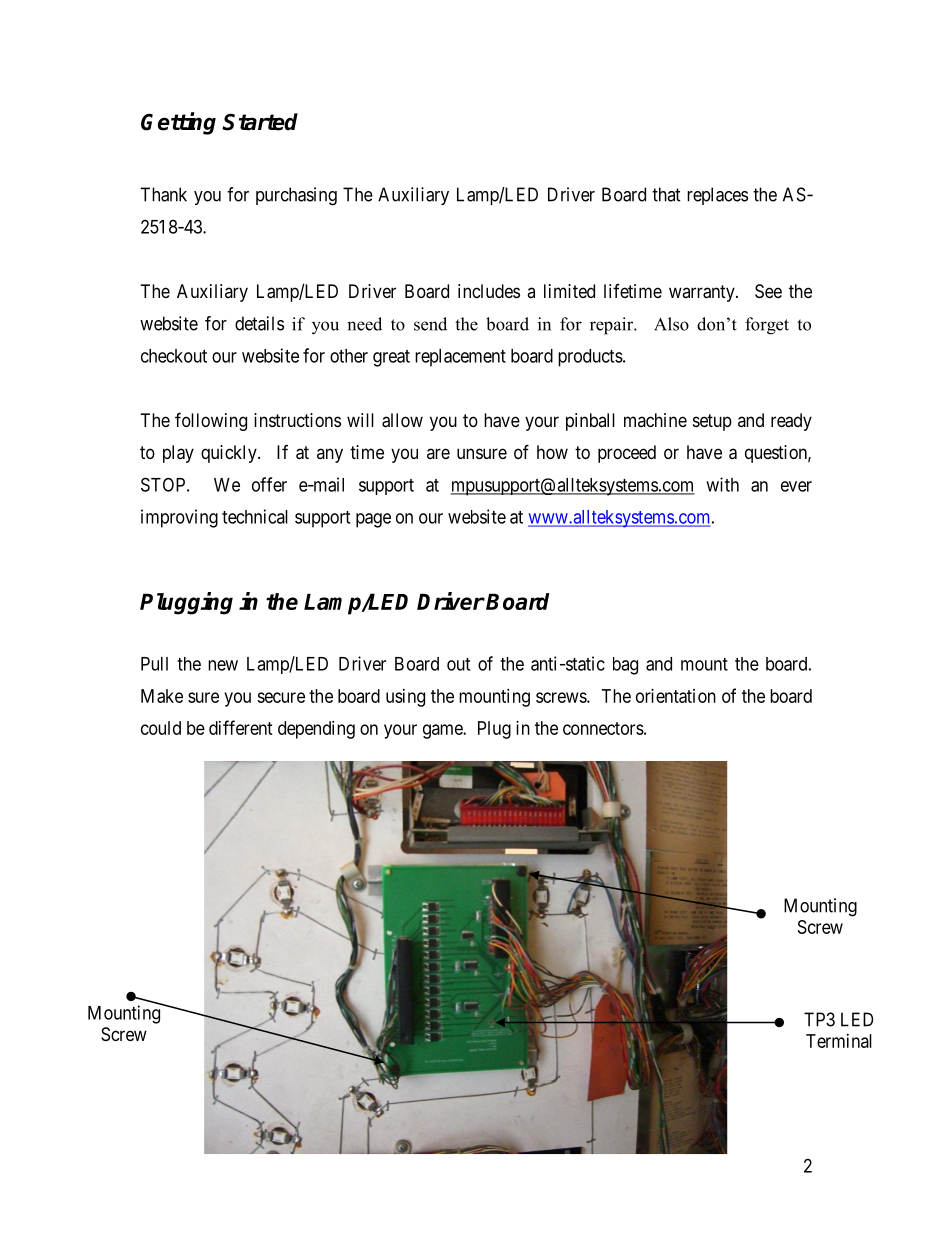 The image size is (952, 1233). What do you see at coordinates (666, 194) in the screenshot?
I see `that` at bounding box center [666, 194].
